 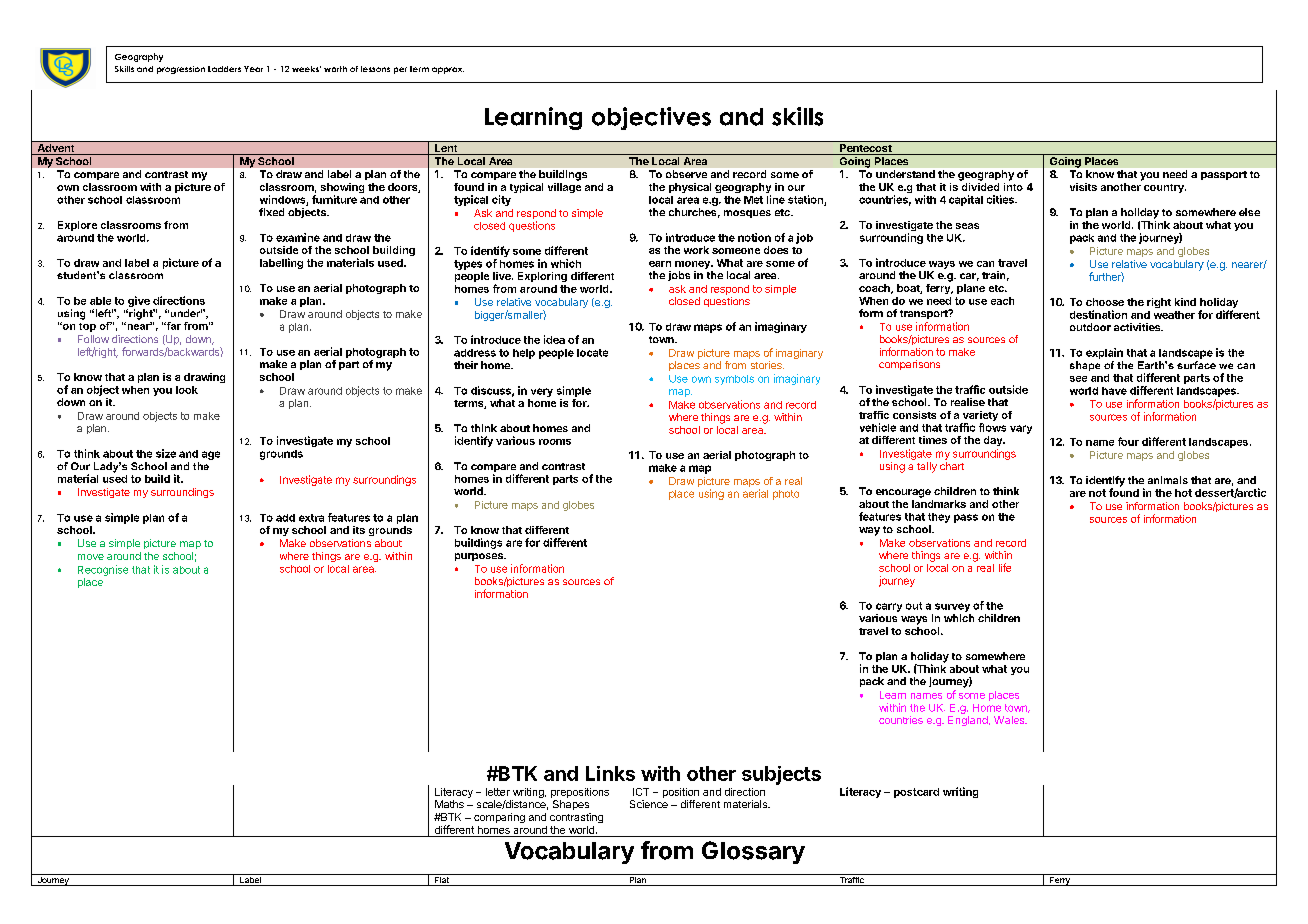 What do you see at coordinates (592, 353) in the screenshot?
I see `locate` at bounding box center [592, 353].
